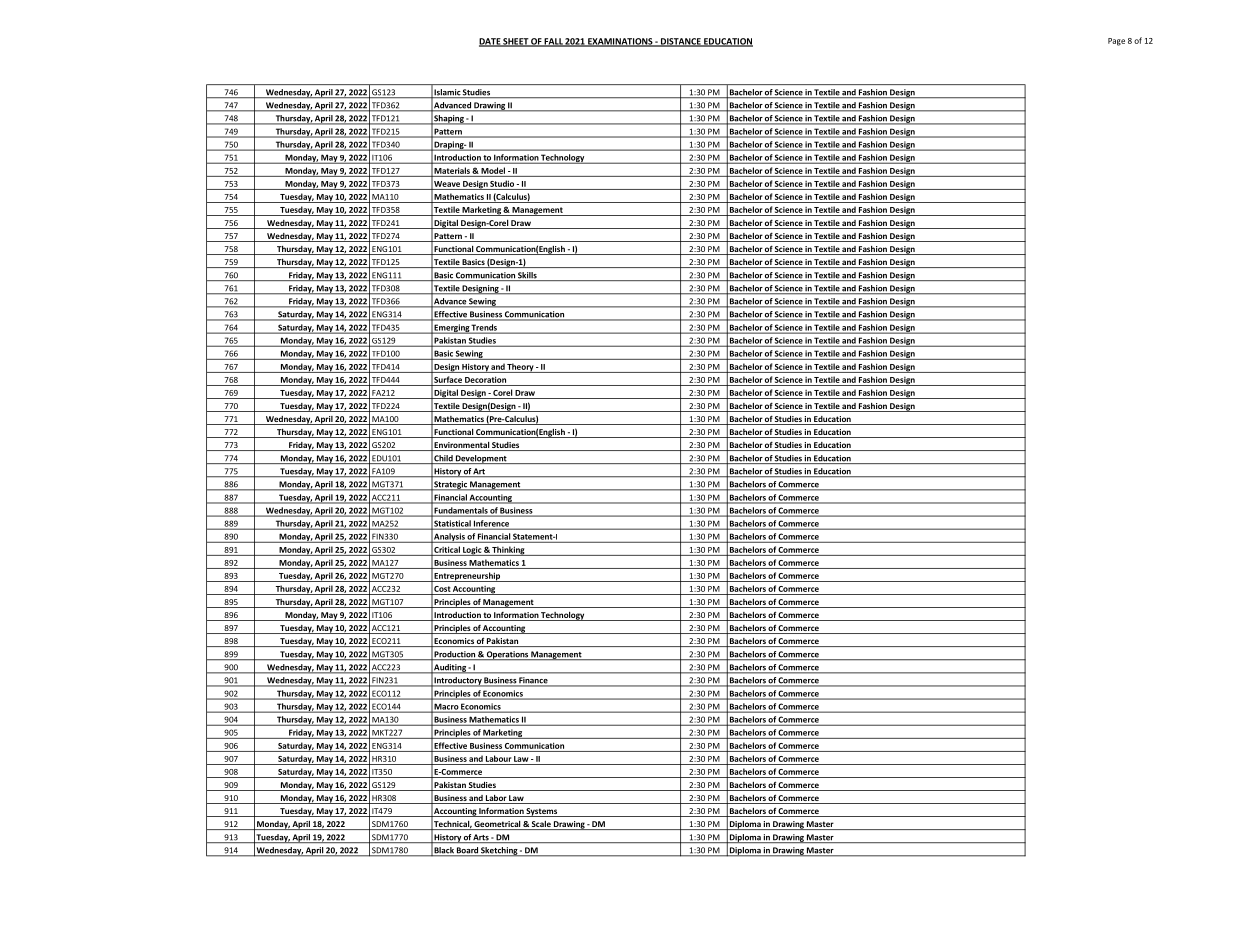 The width and height of the screenshot is (1233, 952). Describe the element at coordinates (533, 681) in the screenshot. I see `Finance` at that location.
